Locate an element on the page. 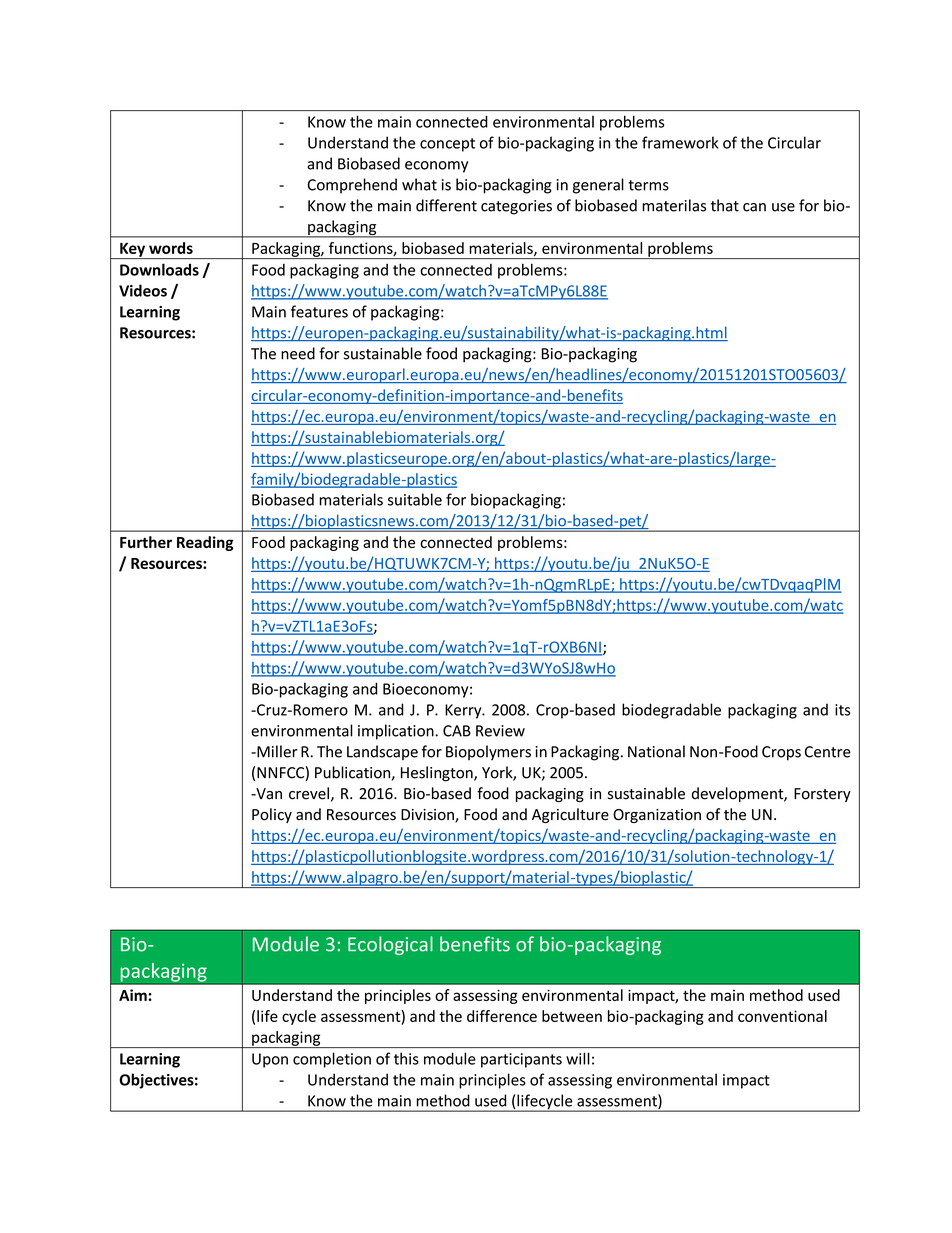  Centre is located at coordinates (828, 752).
